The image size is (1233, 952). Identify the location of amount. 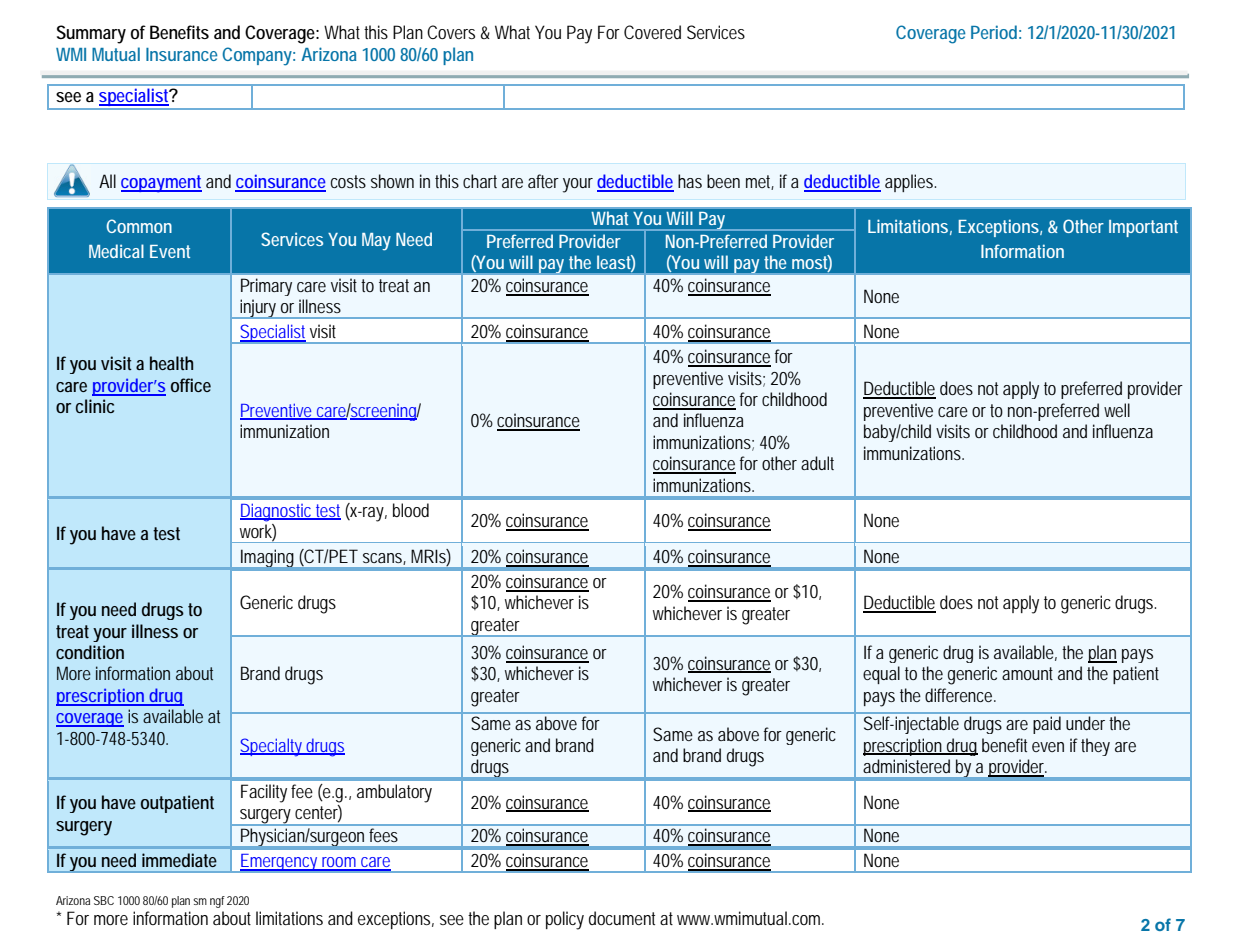
(1027, 673).
